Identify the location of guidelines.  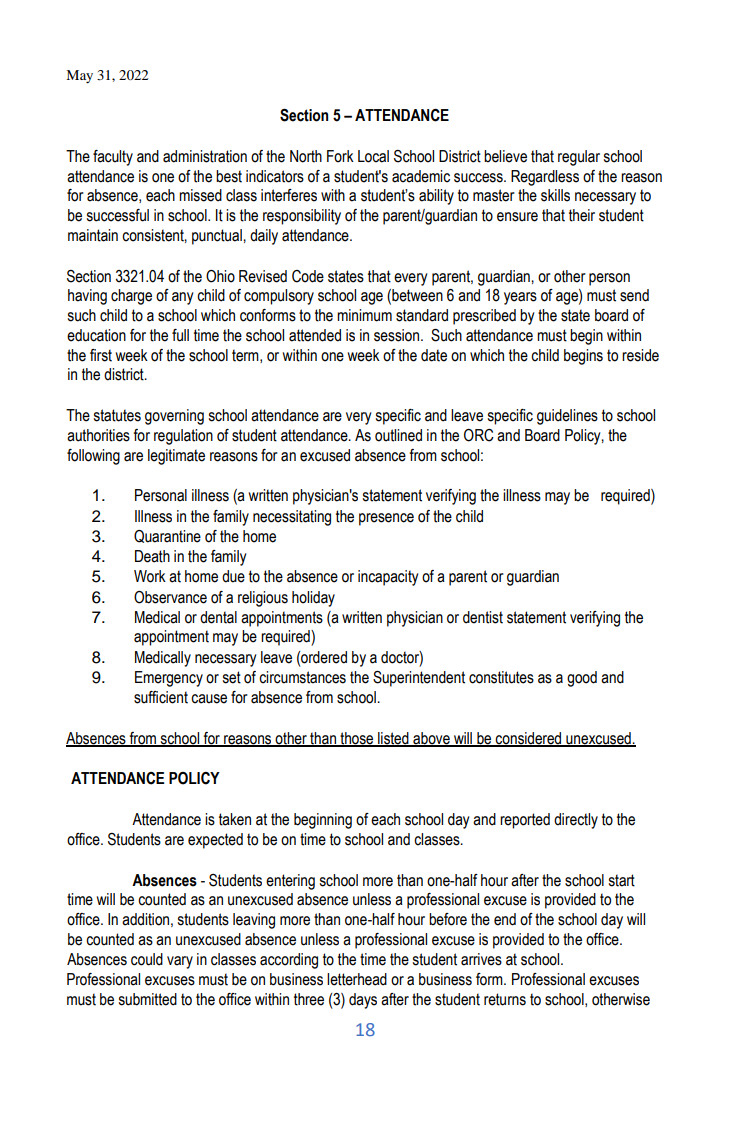
(567, 417).
